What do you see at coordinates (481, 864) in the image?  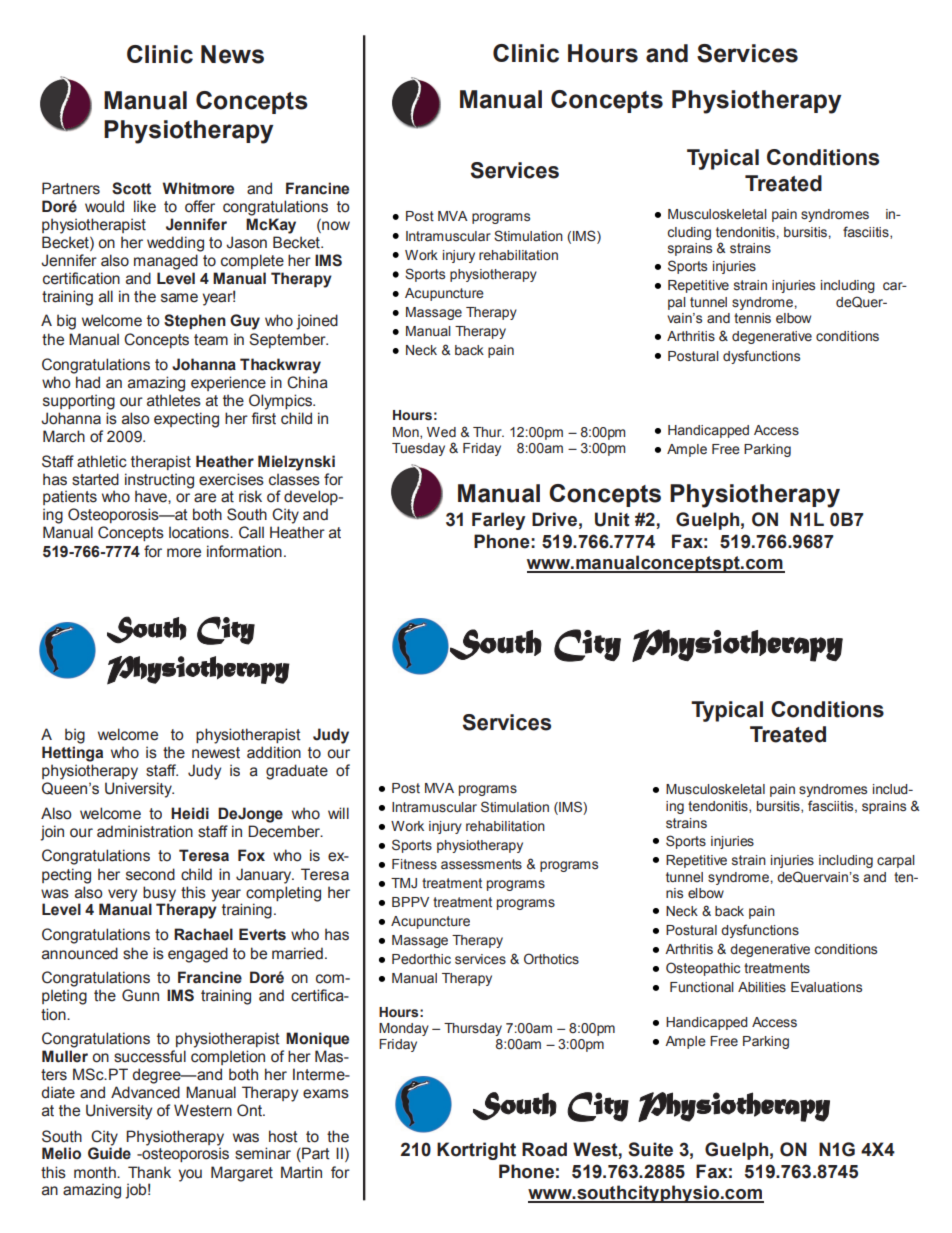 I see `assessments` at bounding box center [481, 864].
